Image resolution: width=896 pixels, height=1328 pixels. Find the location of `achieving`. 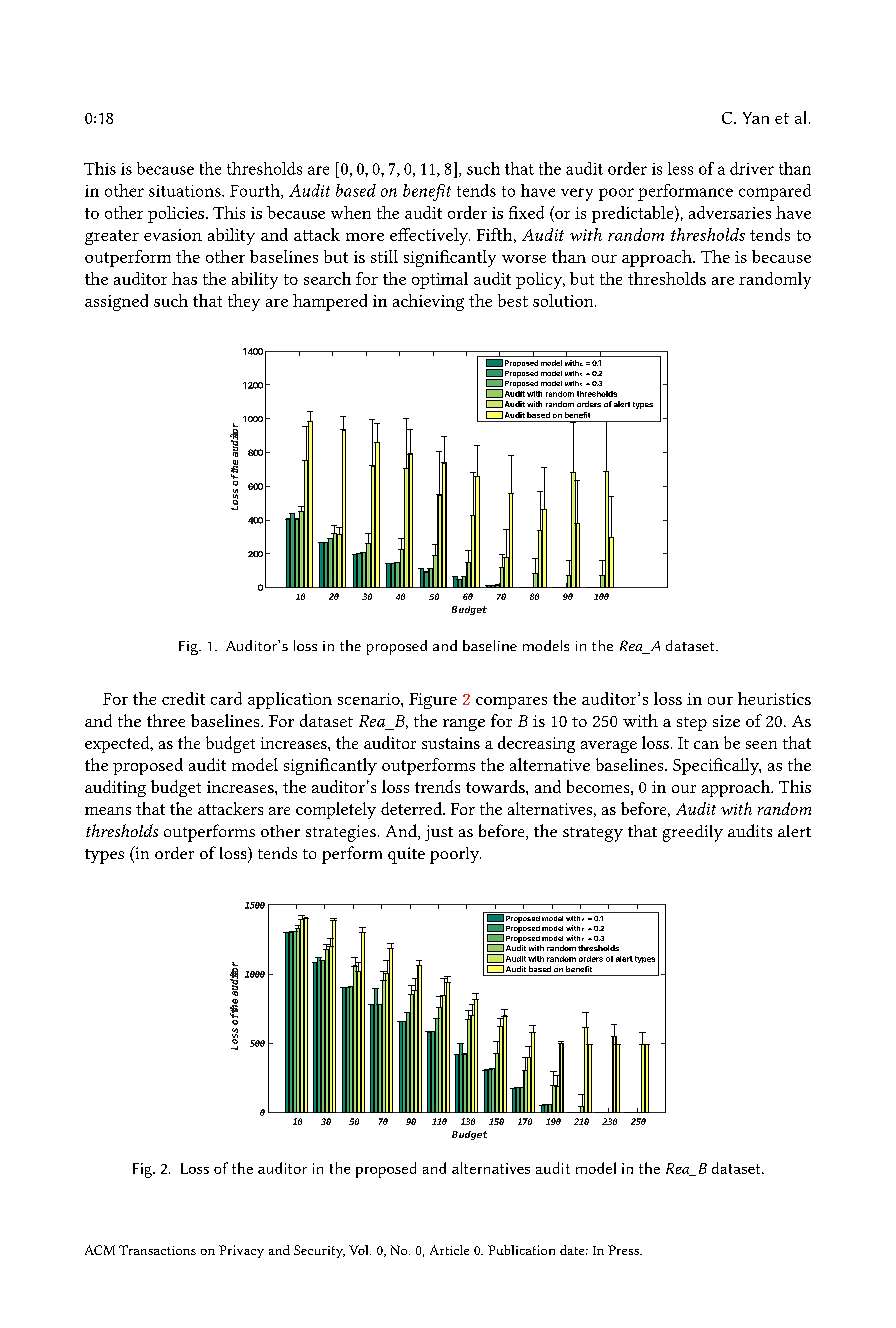

achieving is located at coordinates (428, 302).
